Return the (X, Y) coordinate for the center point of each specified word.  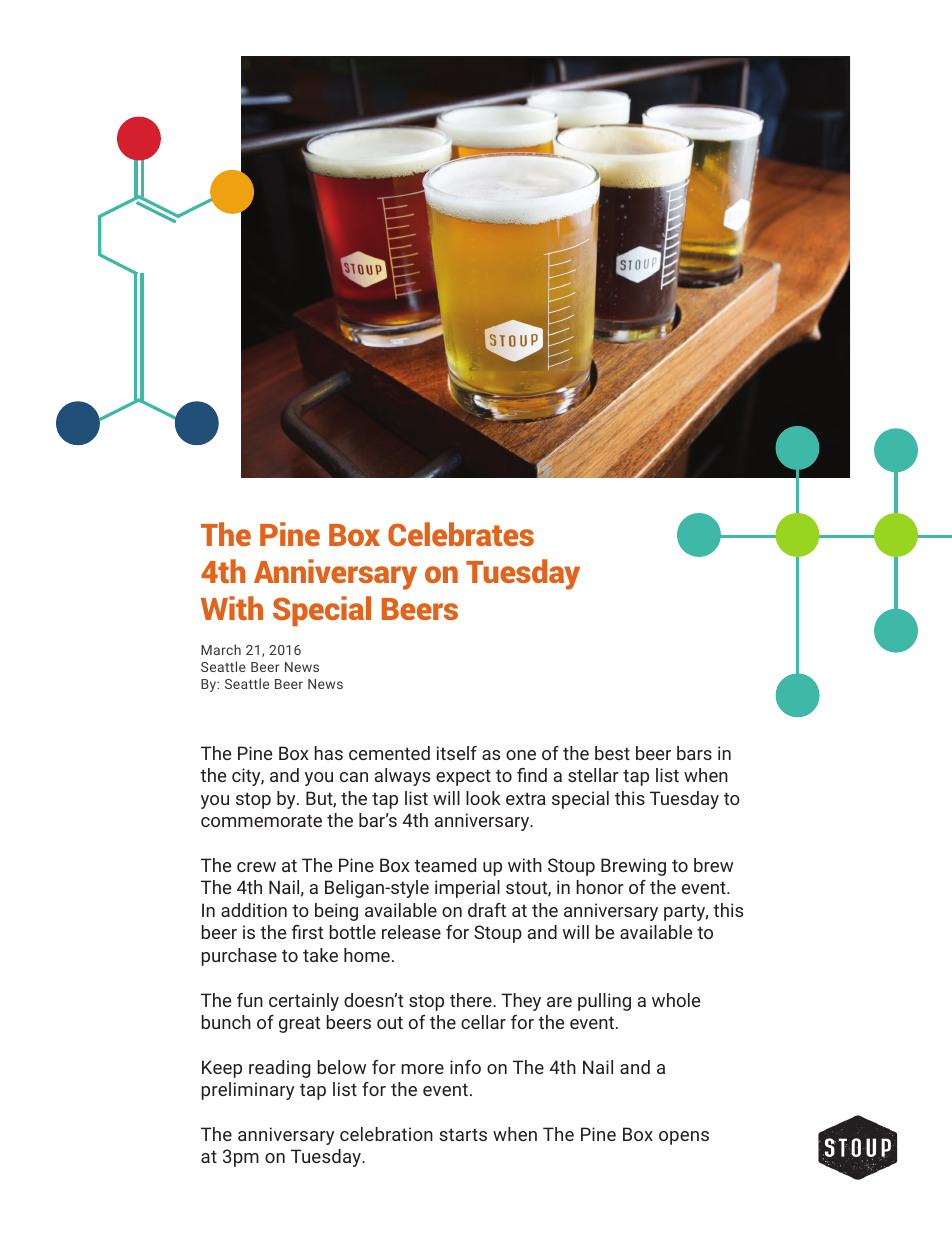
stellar (593, 775)
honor (600, 887)
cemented (389, 753)
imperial (467, 889)
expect (463, 777)
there (472, 1000)
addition (254, 910)
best (612, 753)
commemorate (261, 820)
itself (457, 753)
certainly (304, 1002)
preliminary (247, 1091)
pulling (604, 1002)
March (221, 649)
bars (694, 753)
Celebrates (461, 534)
